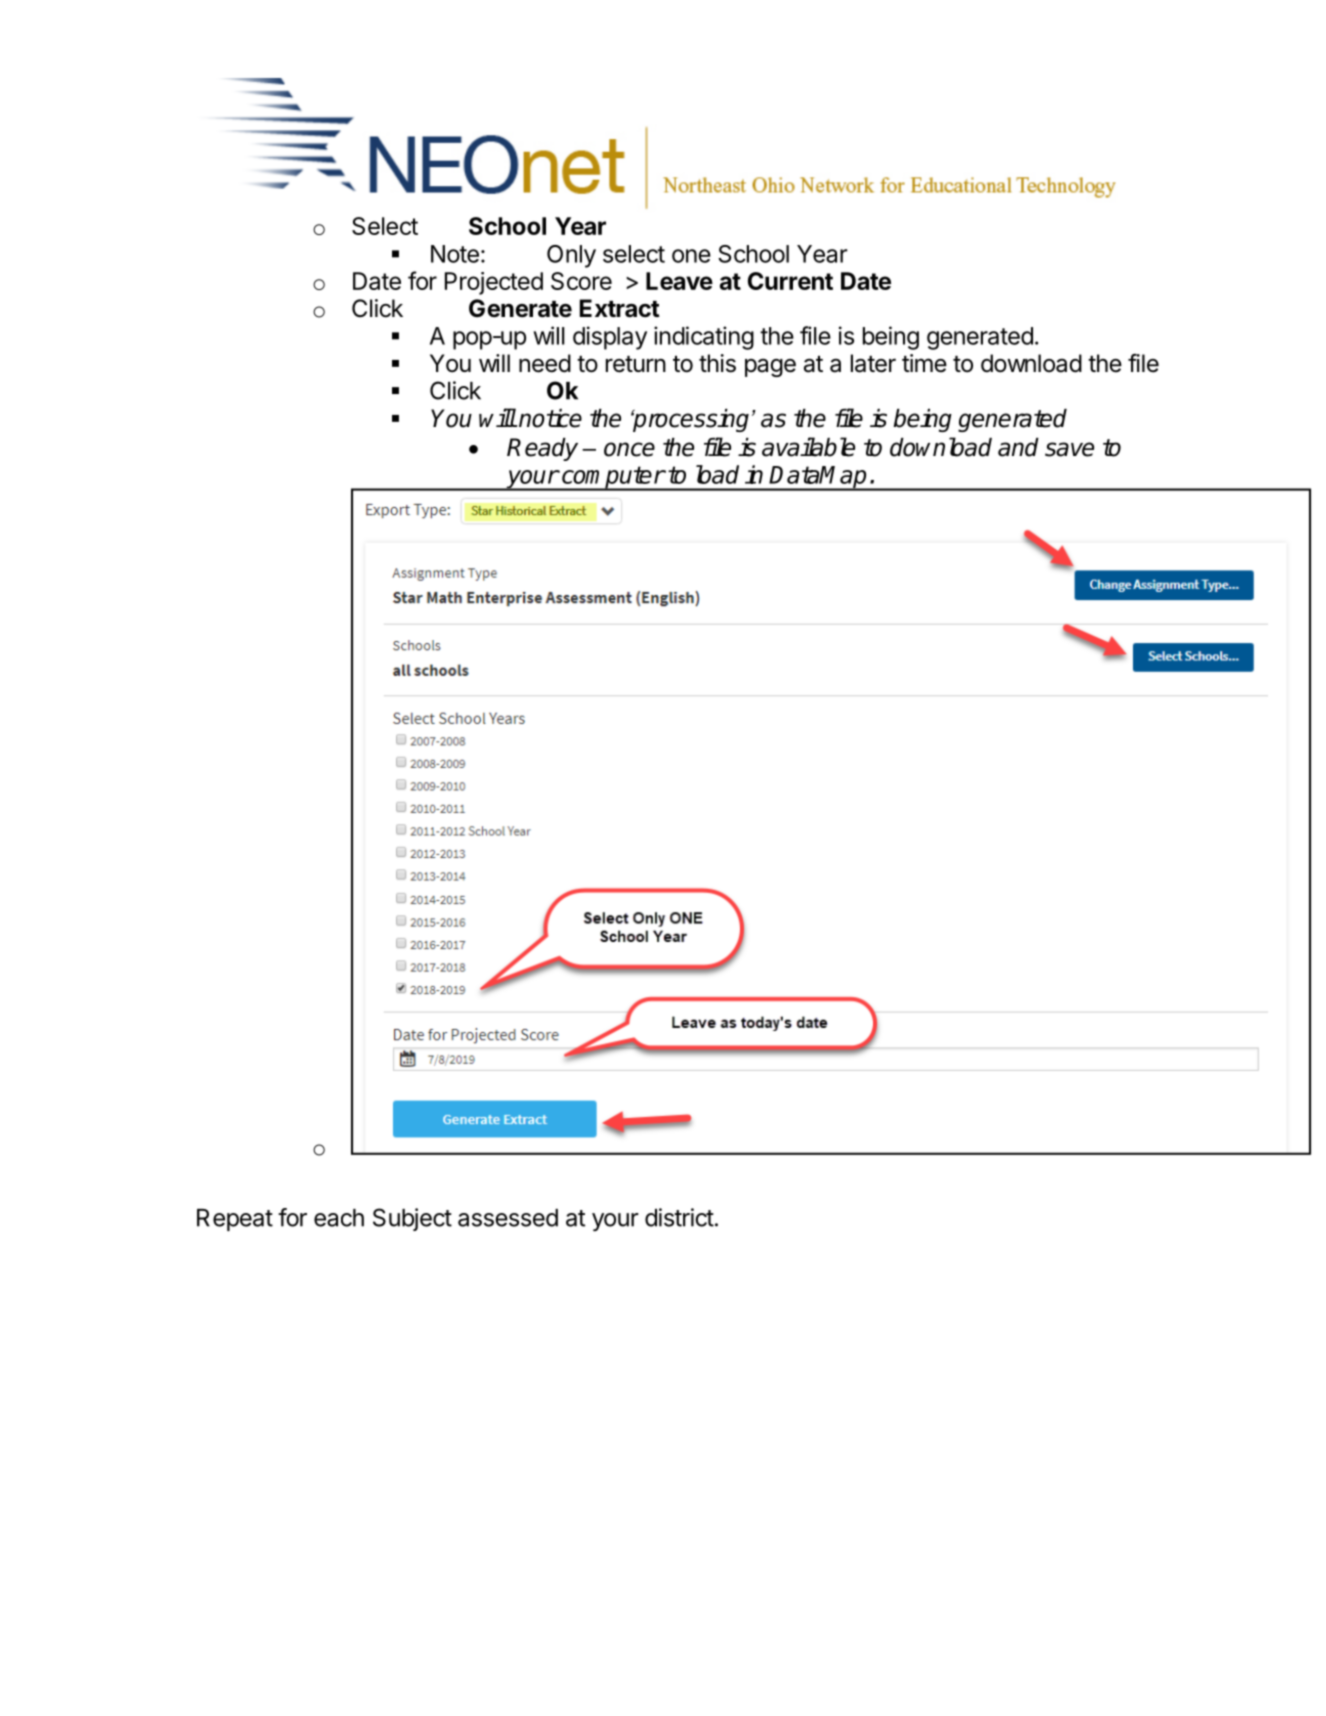  I want to click on each, so click(339, 1218).
